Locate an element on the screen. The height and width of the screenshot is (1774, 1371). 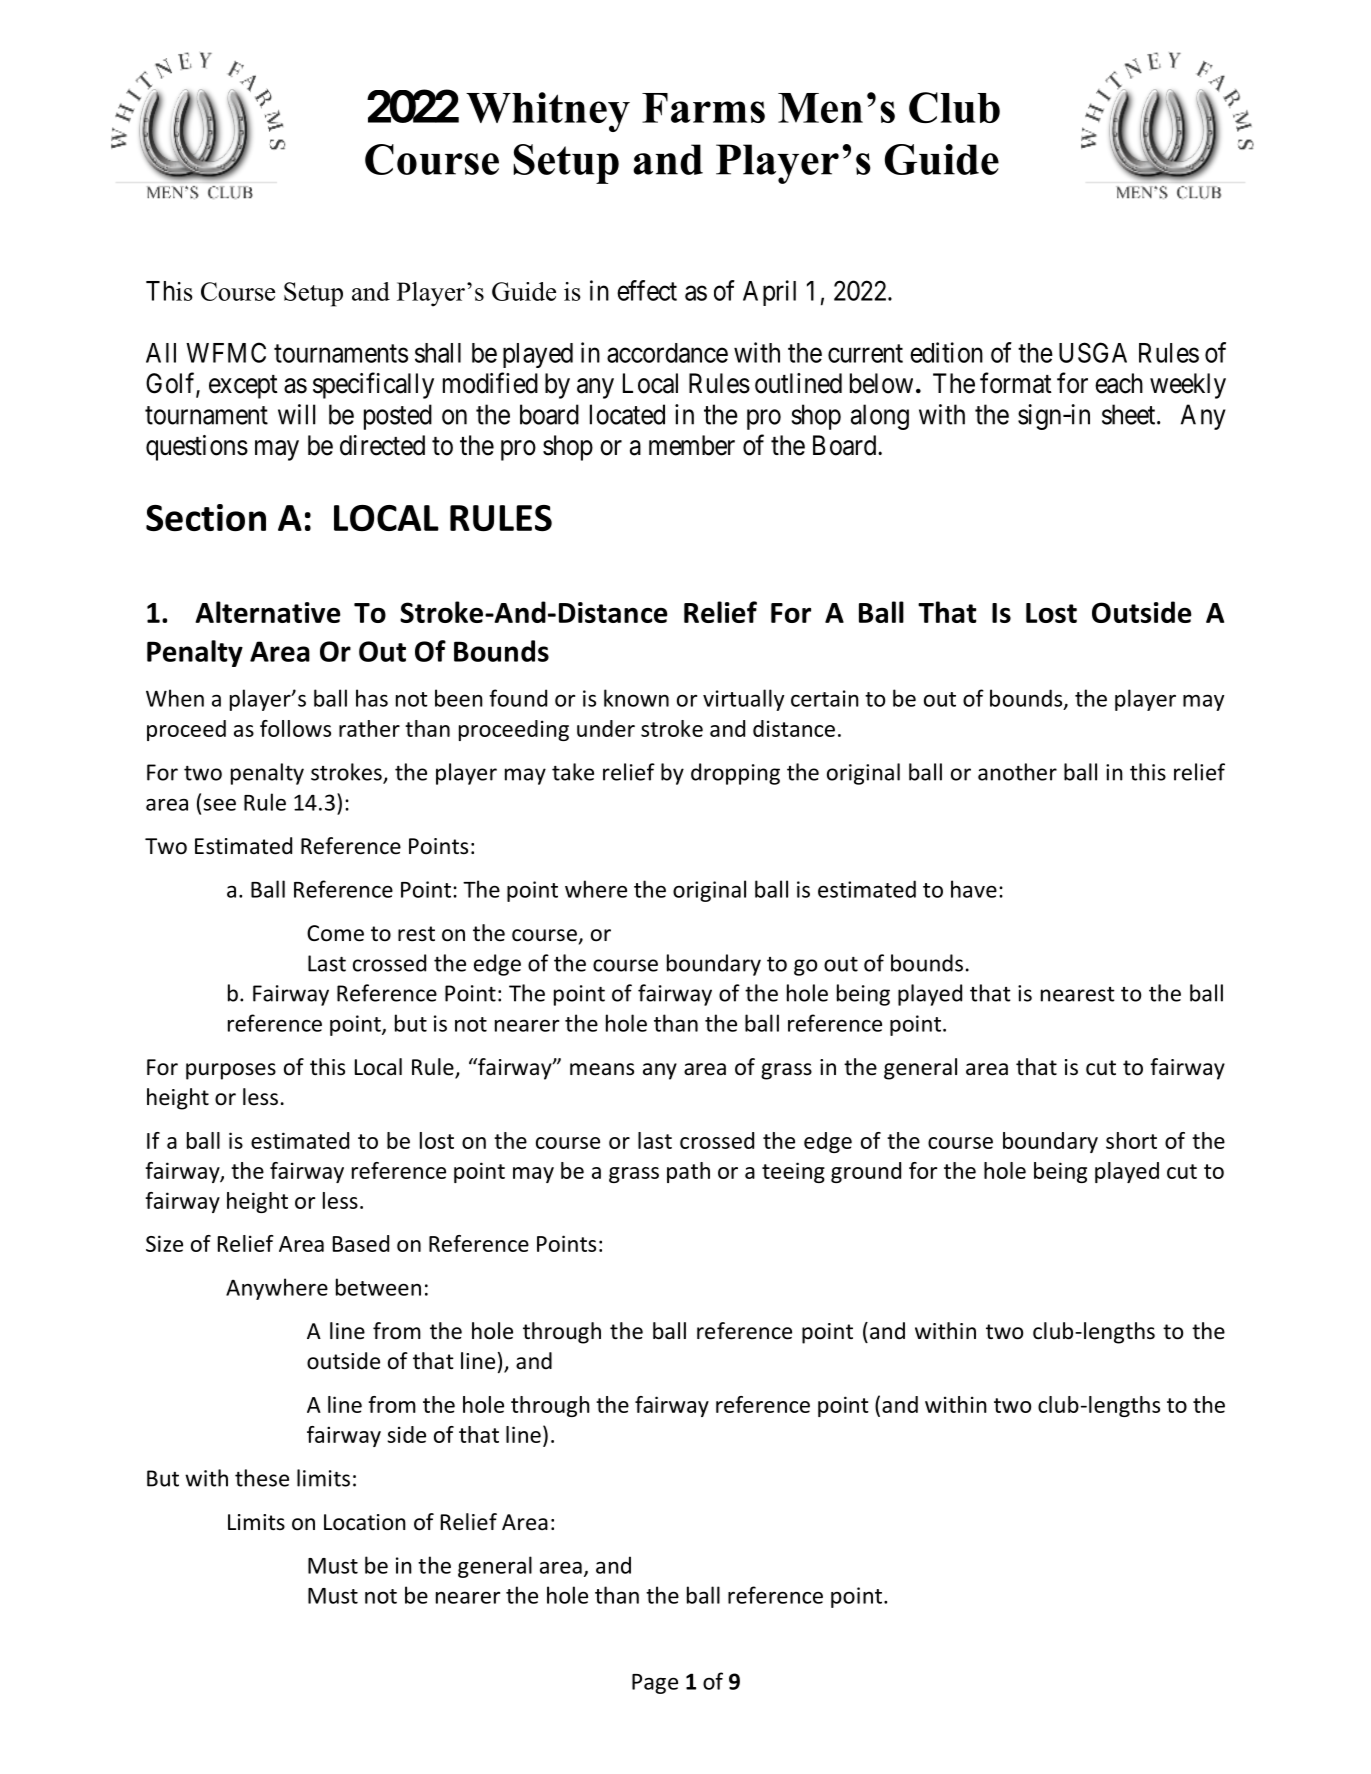
Alternative is located at coordinates (268, 612).
